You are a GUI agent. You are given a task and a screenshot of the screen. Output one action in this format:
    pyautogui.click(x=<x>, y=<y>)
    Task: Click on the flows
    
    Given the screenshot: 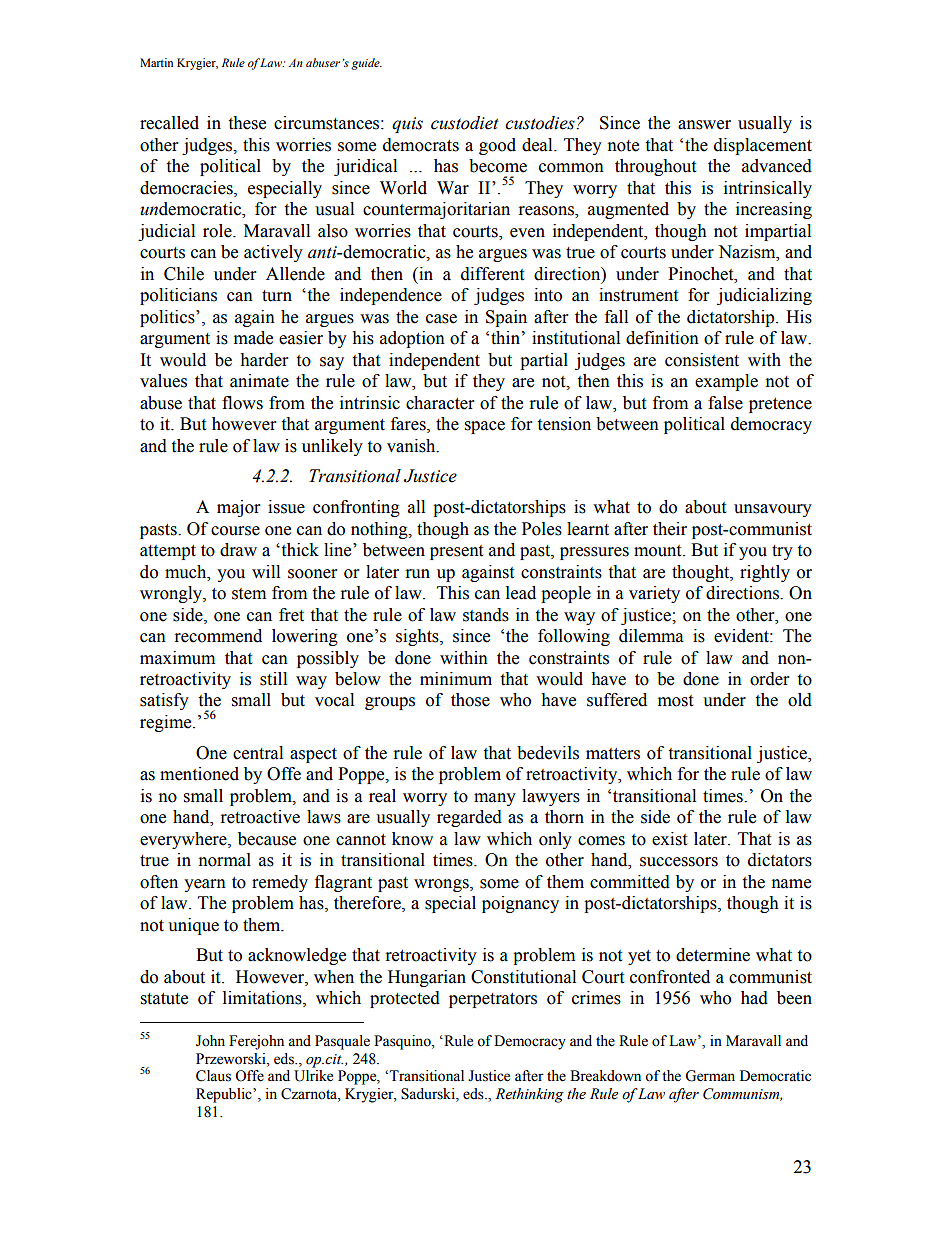 What is the action you would take?
    pyautogui.click(x=242, y=403)
